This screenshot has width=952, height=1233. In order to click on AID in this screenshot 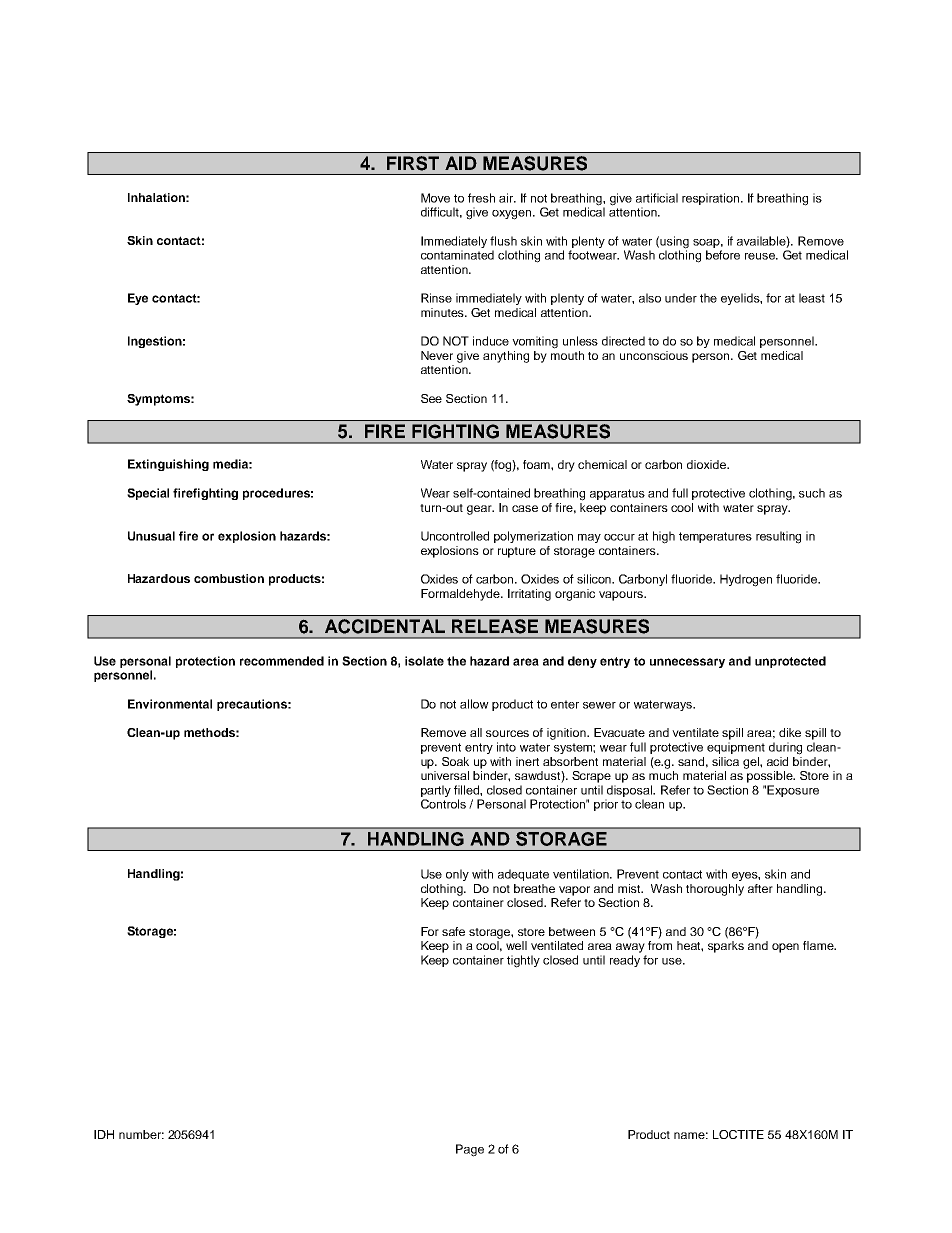, I will do `click(461, 163)`.
